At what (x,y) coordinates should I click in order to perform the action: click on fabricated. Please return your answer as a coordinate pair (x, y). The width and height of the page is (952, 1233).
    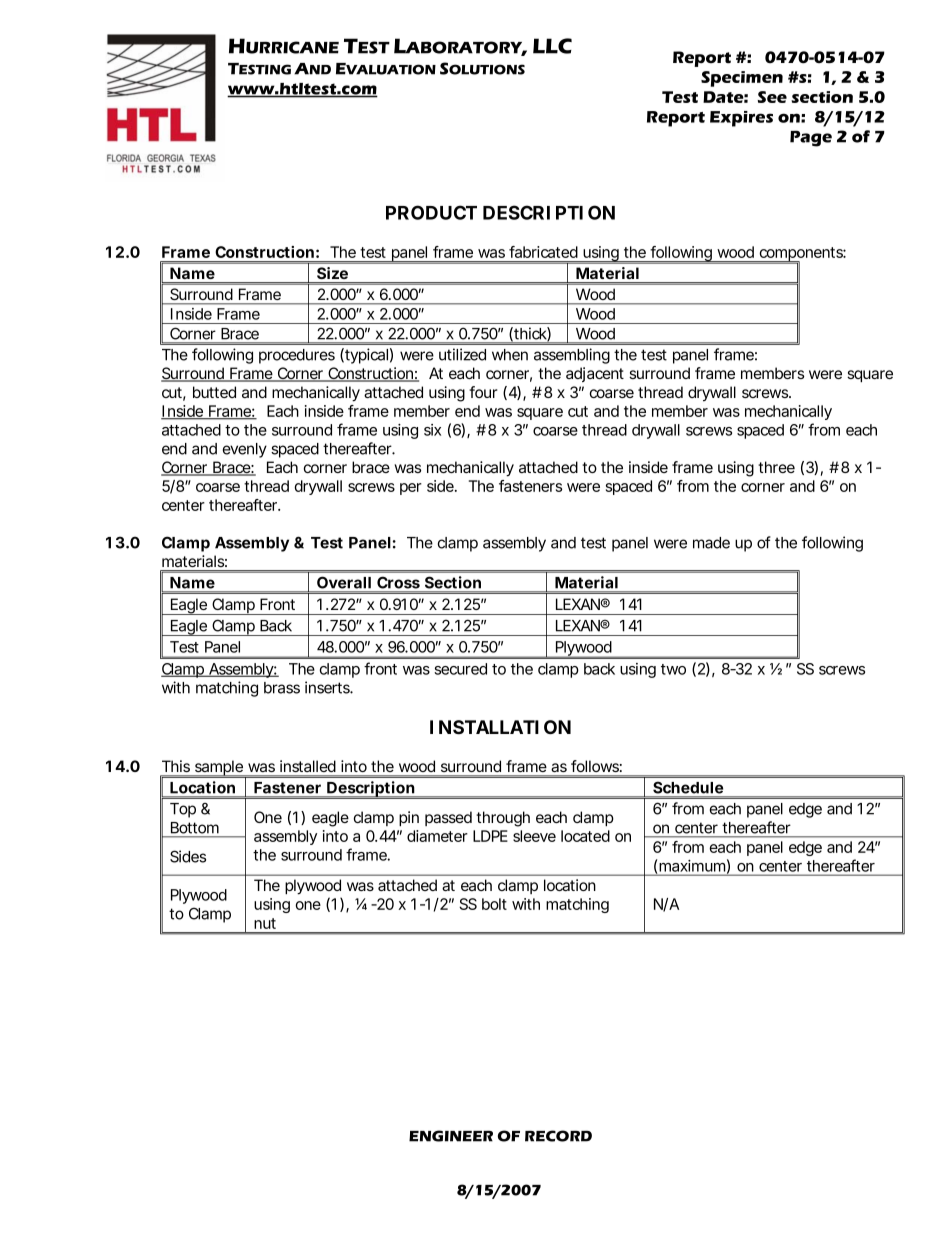
    Looking at the image, I should click on (543, 252).
